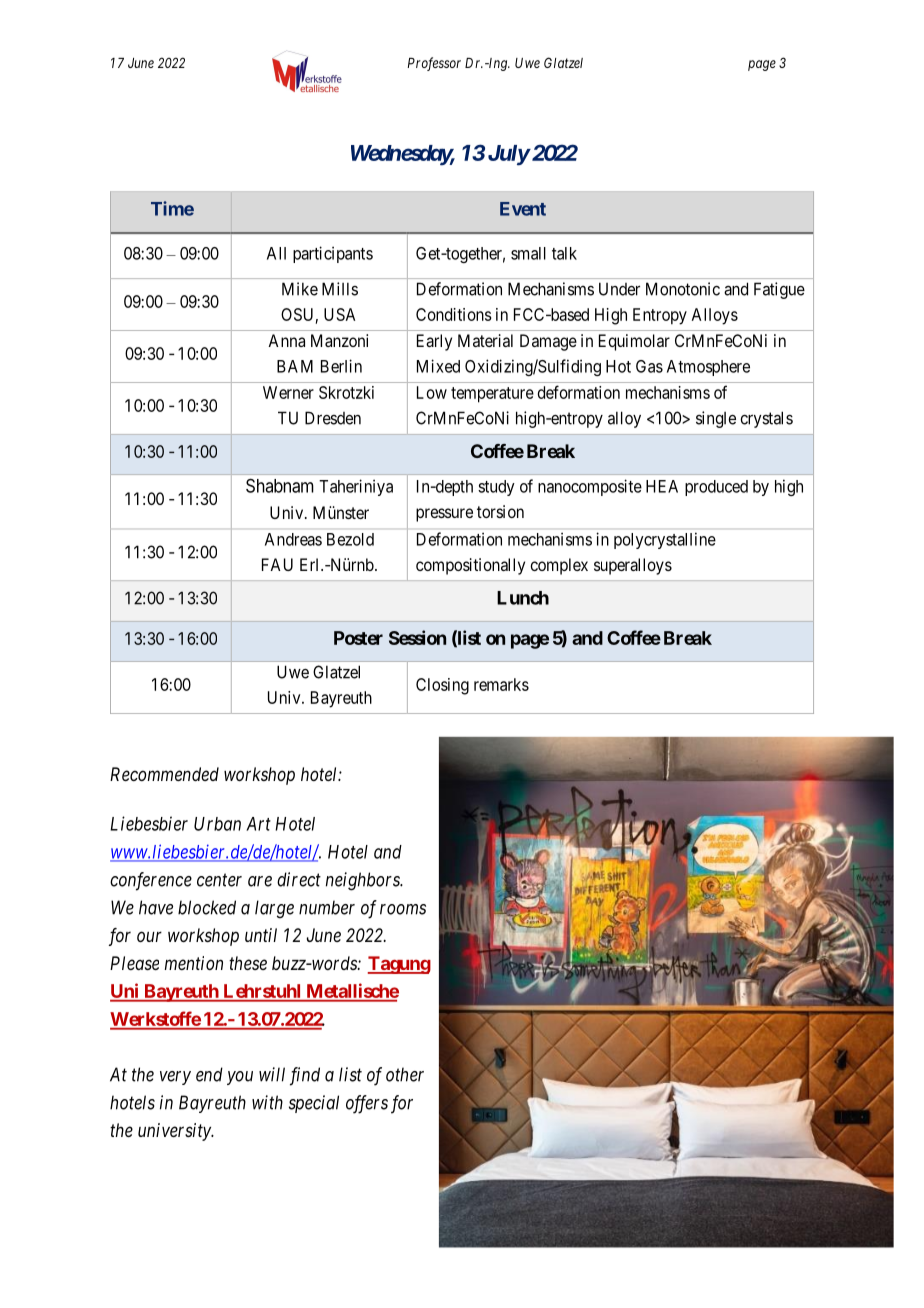 Image resolution: width=924 pixels, height=1308 pixels. Describe the element at coordinates (454, 314) in the page. I see `Conditions` at that location.
